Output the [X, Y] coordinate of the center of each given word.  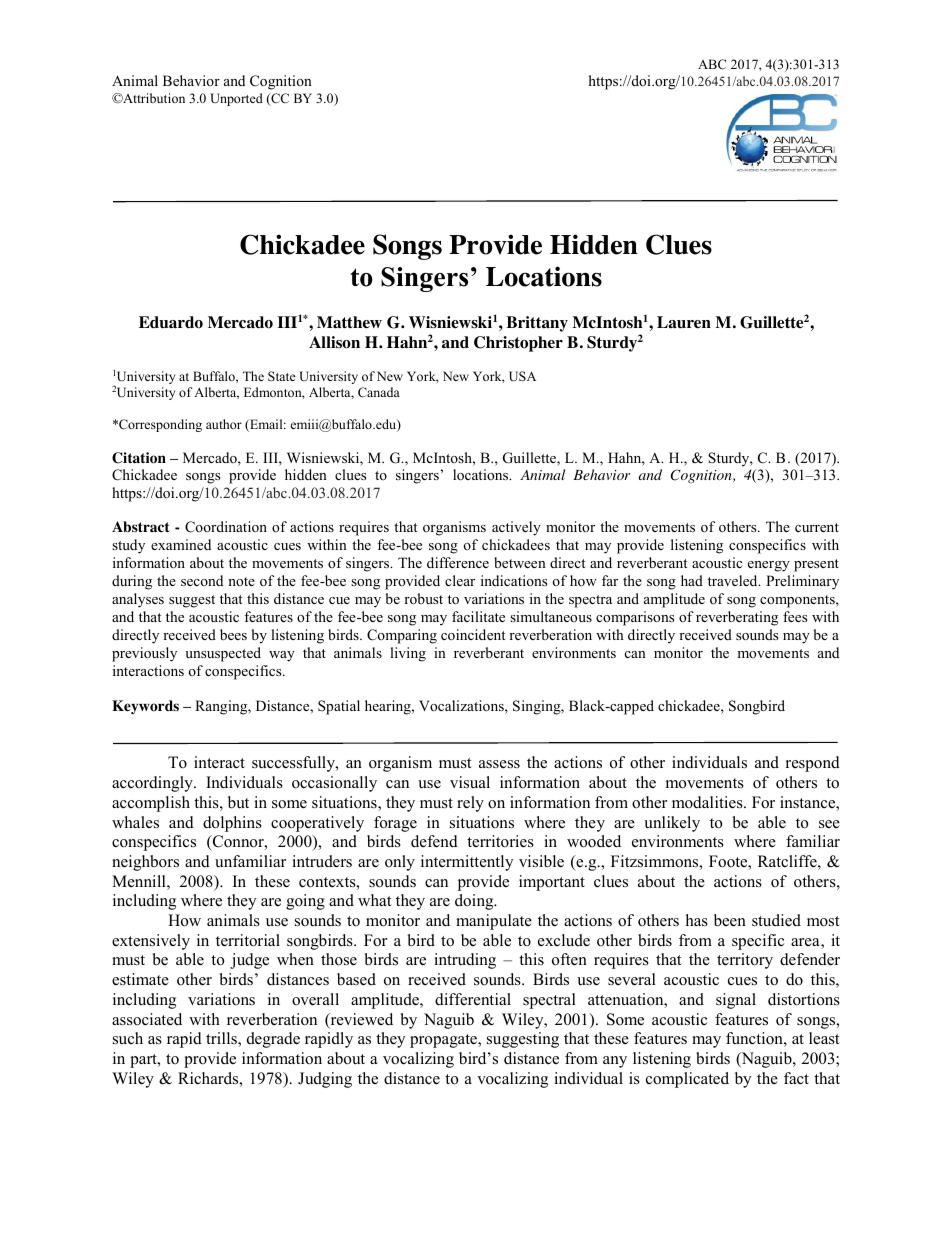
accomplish [151, 804]
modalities [708, 802]
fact [796, 1078]
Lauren [684, 322]
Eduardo [171, 322]
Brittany [537, 324]
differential [473, 999]
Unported [236, 99]
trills [222, 1039]
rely [470, 804]
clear [460, 580]
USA [522, 376]
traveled [734, 580]
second [202, 580]
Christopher [518, 344]
